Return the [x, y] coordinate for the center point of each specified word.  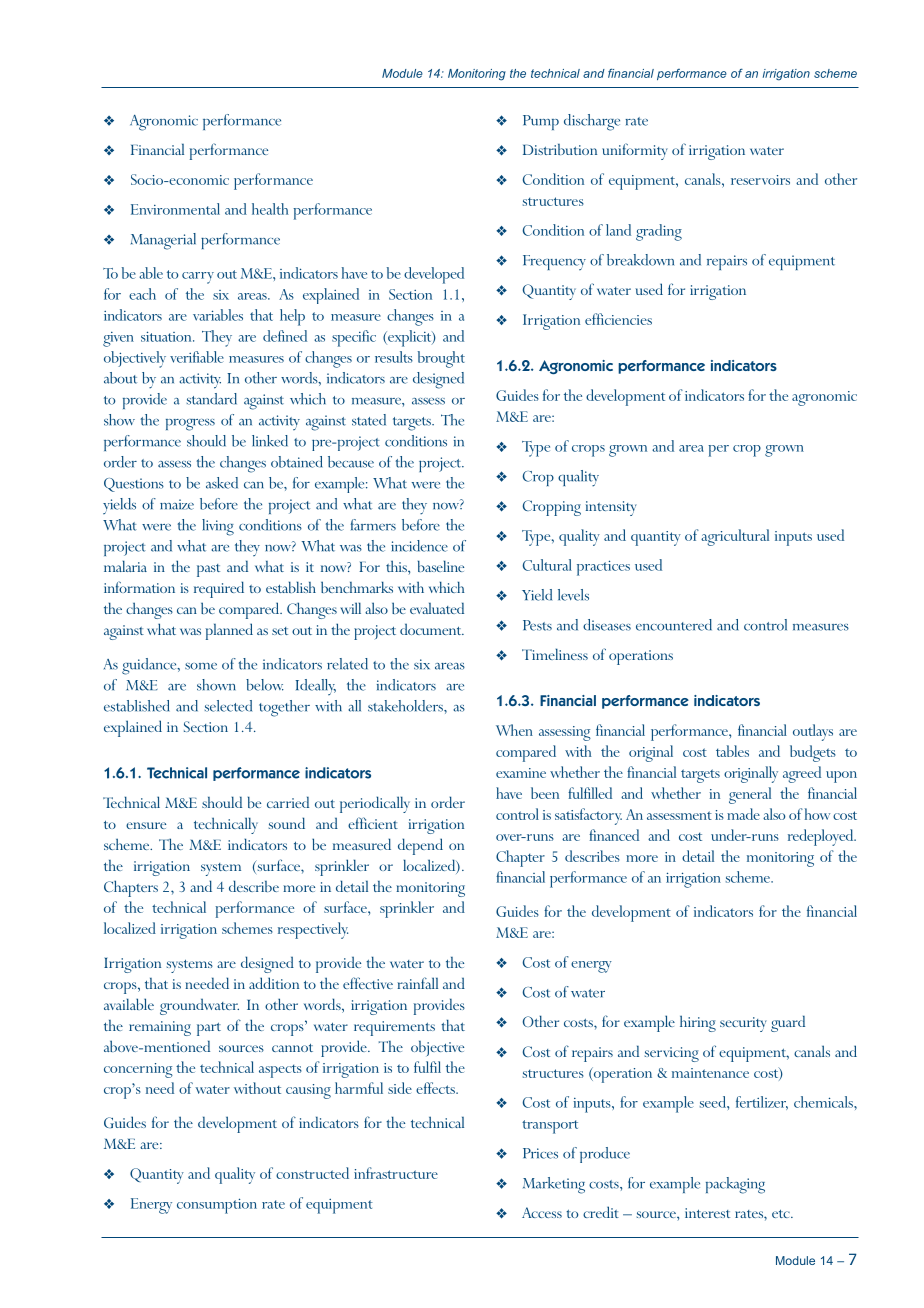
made [743, 814]
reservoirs [760, 180]
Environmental [175, 209]
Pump [541, 122]
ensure [146, 825]
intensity [611, 508]
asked [222, 483]
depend [420, 846]
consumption [217, 1206]
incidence [419, 546]
